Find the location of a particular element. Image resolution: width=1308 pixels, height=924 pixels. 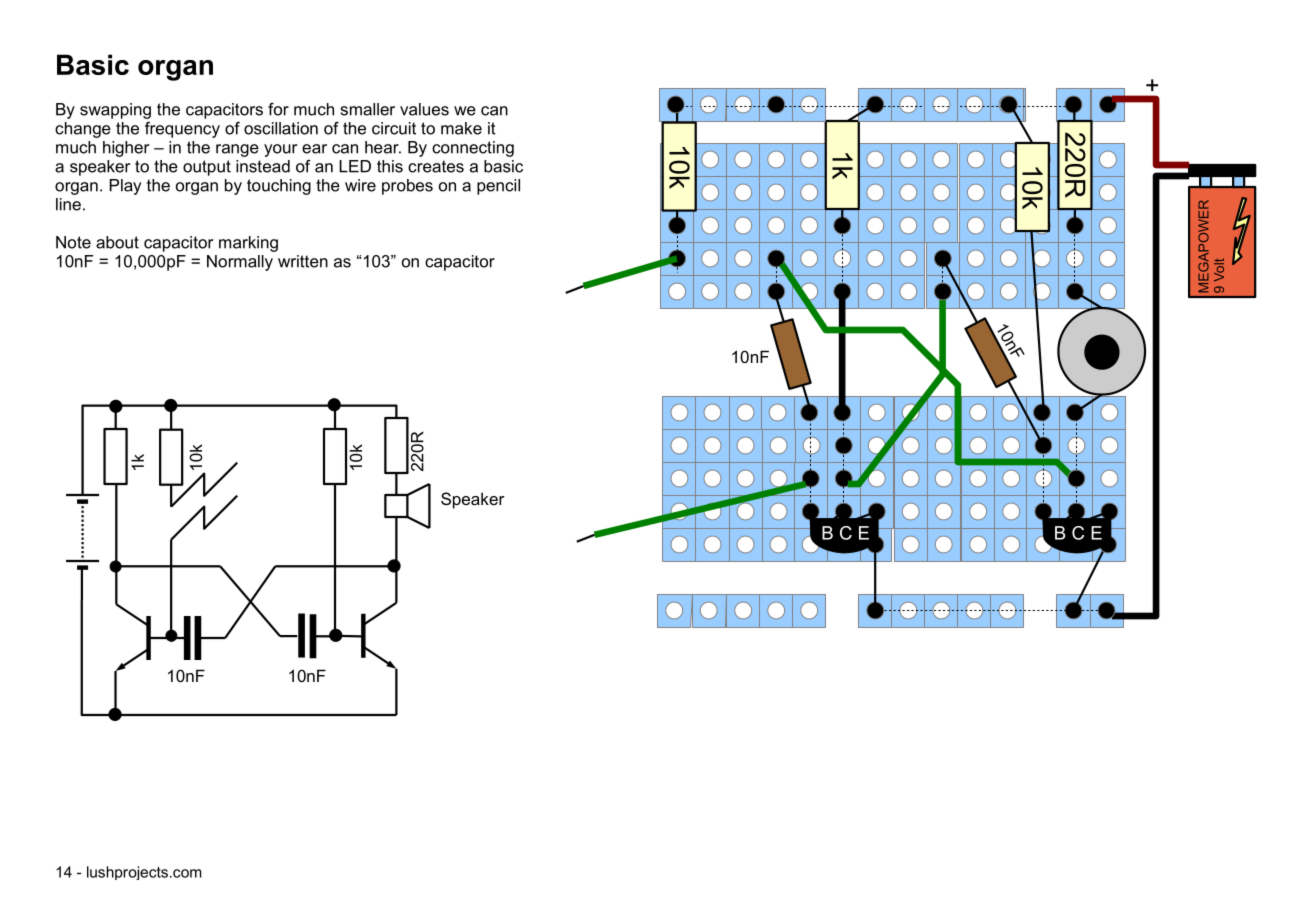

about is located at coordinates (117, 242).
